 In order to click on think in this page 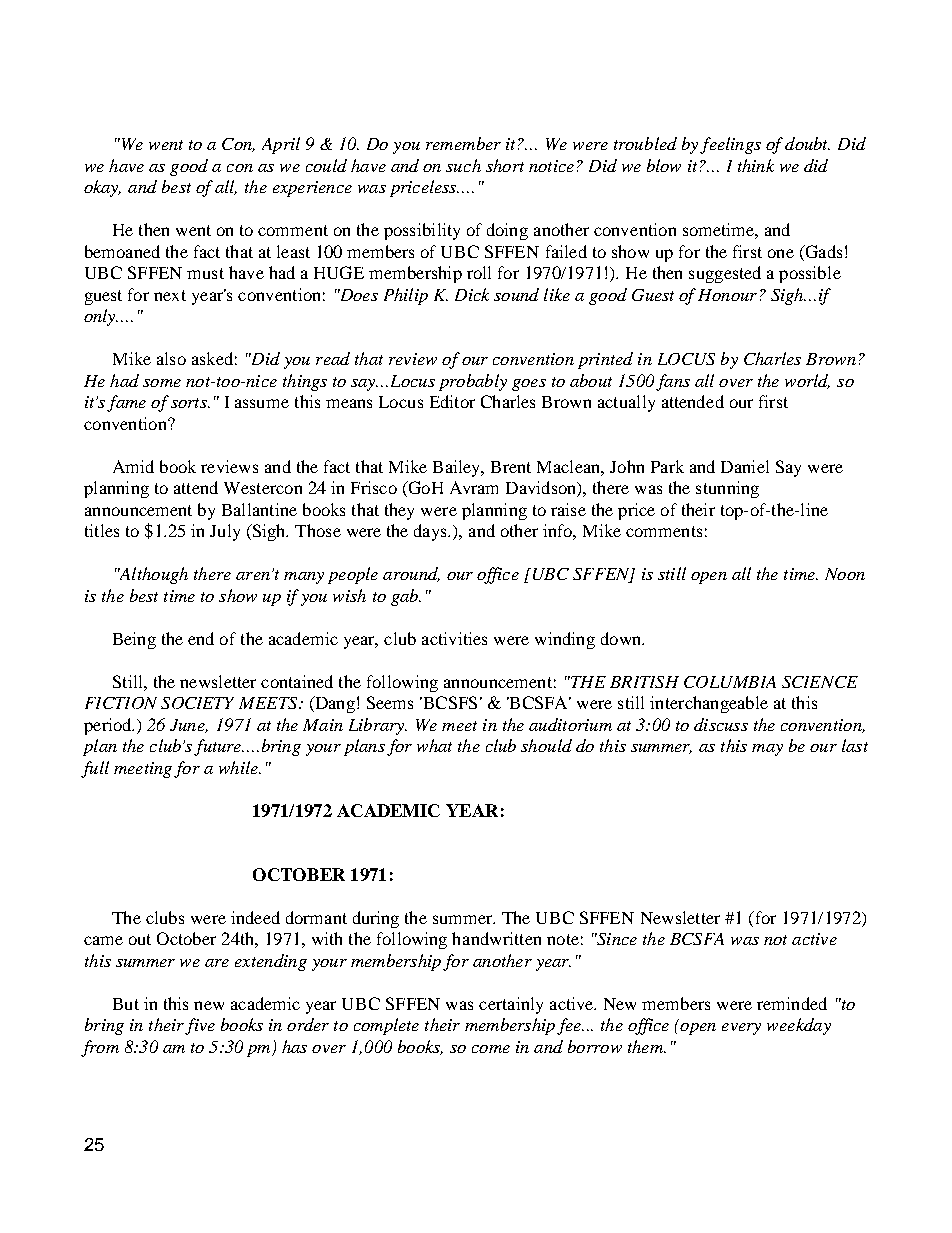, I will do `click(756, 165)`.
